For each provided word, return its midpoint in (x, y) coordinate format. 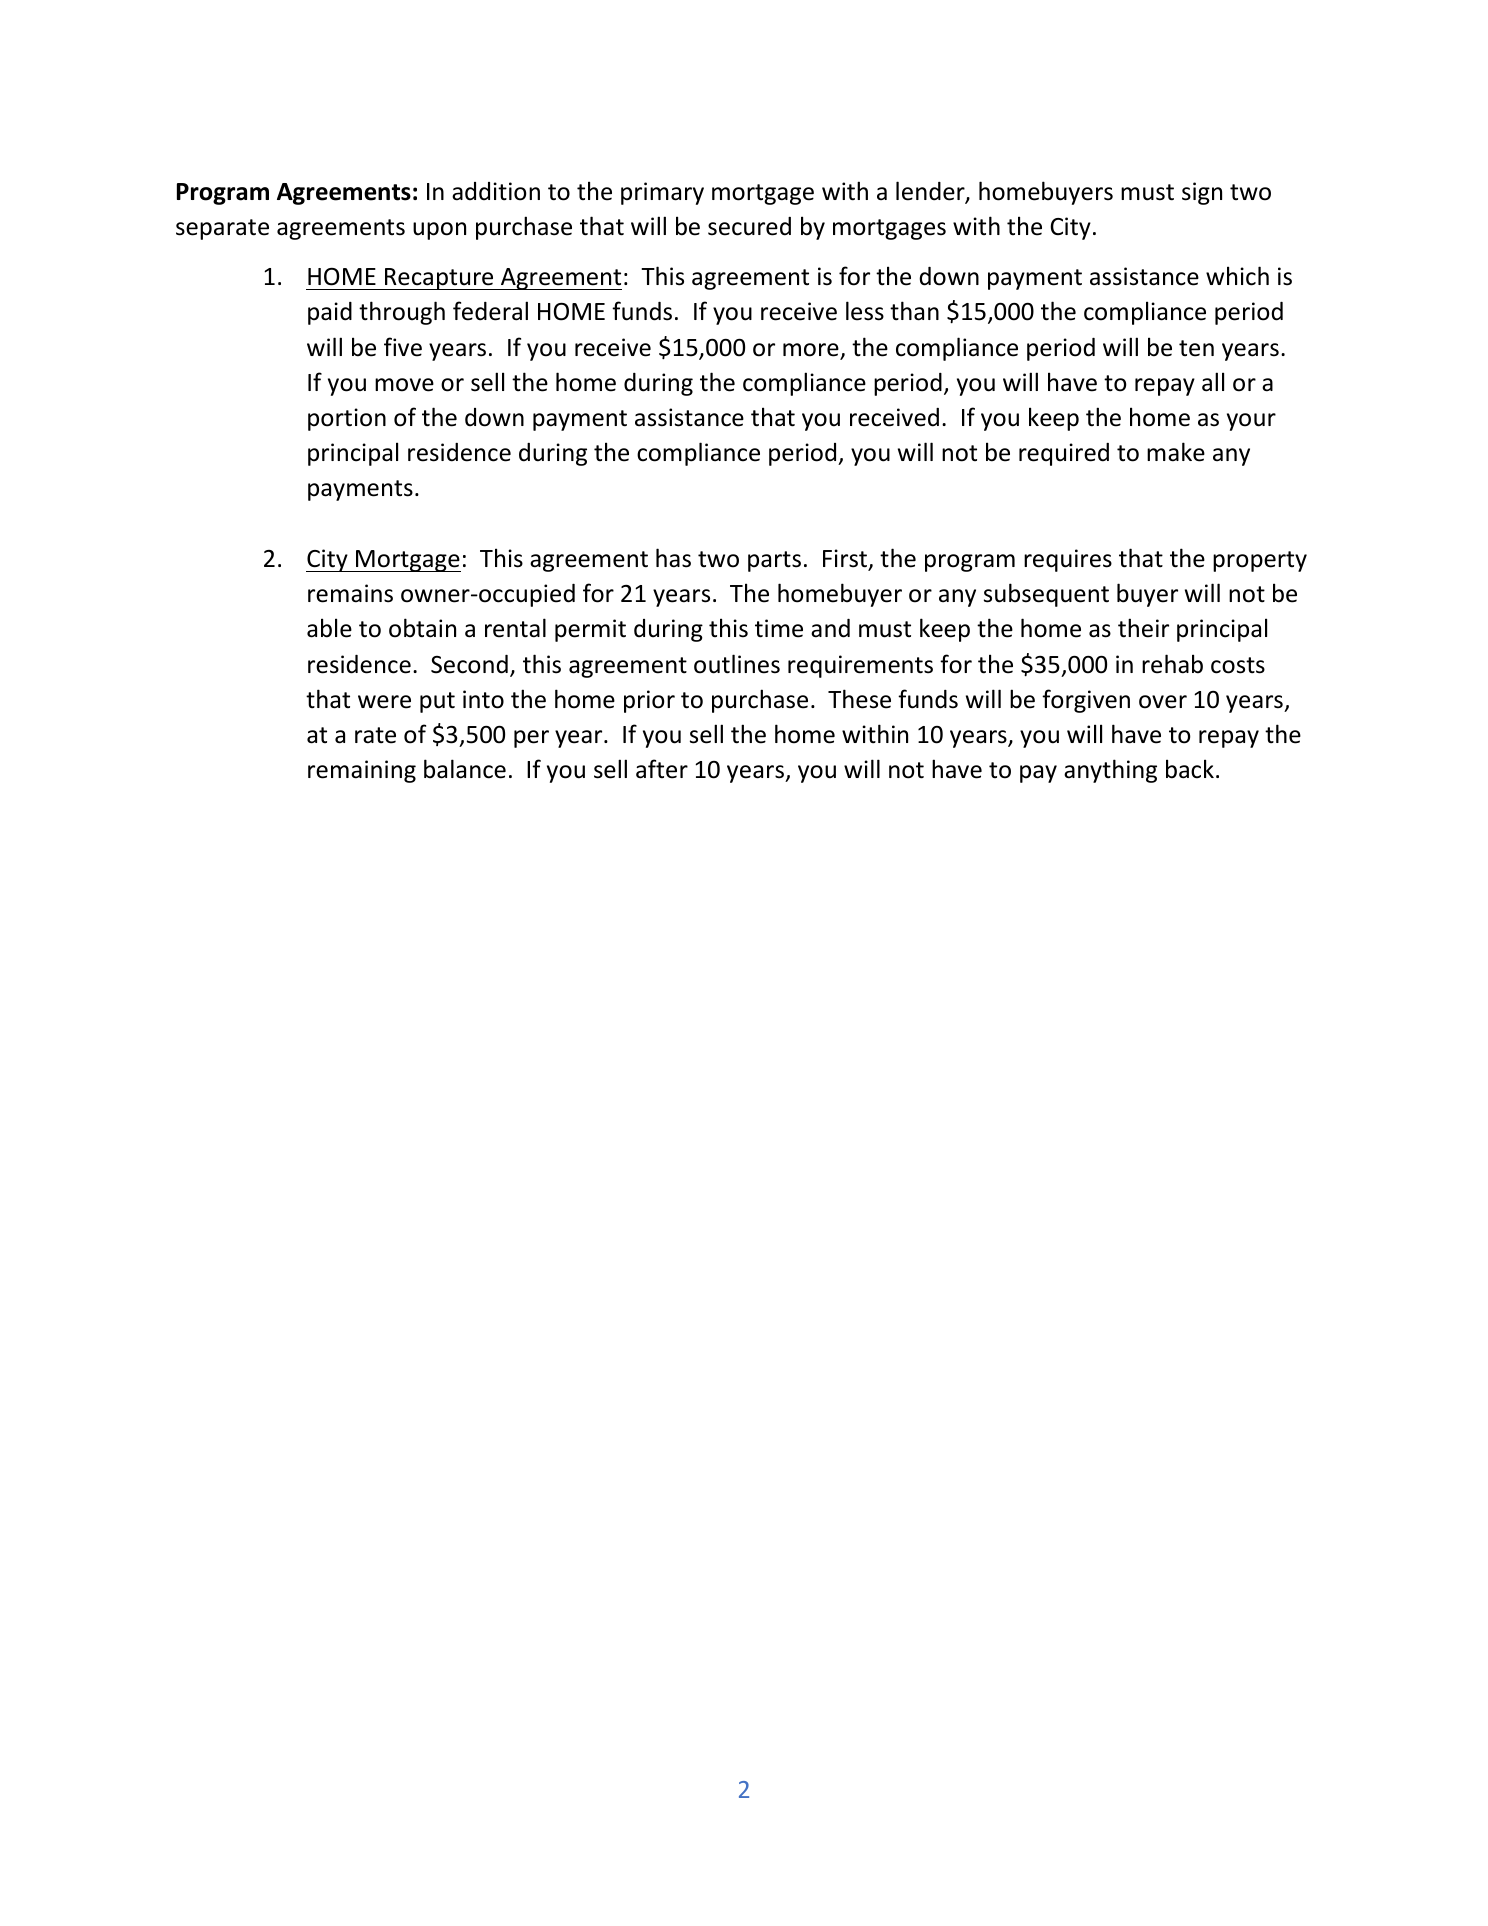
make (1176, 452)
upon (439, 231)
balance (465, 769)
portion (347, 419)
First (846, 559)
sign (1202, 193)
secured (749, 226)
